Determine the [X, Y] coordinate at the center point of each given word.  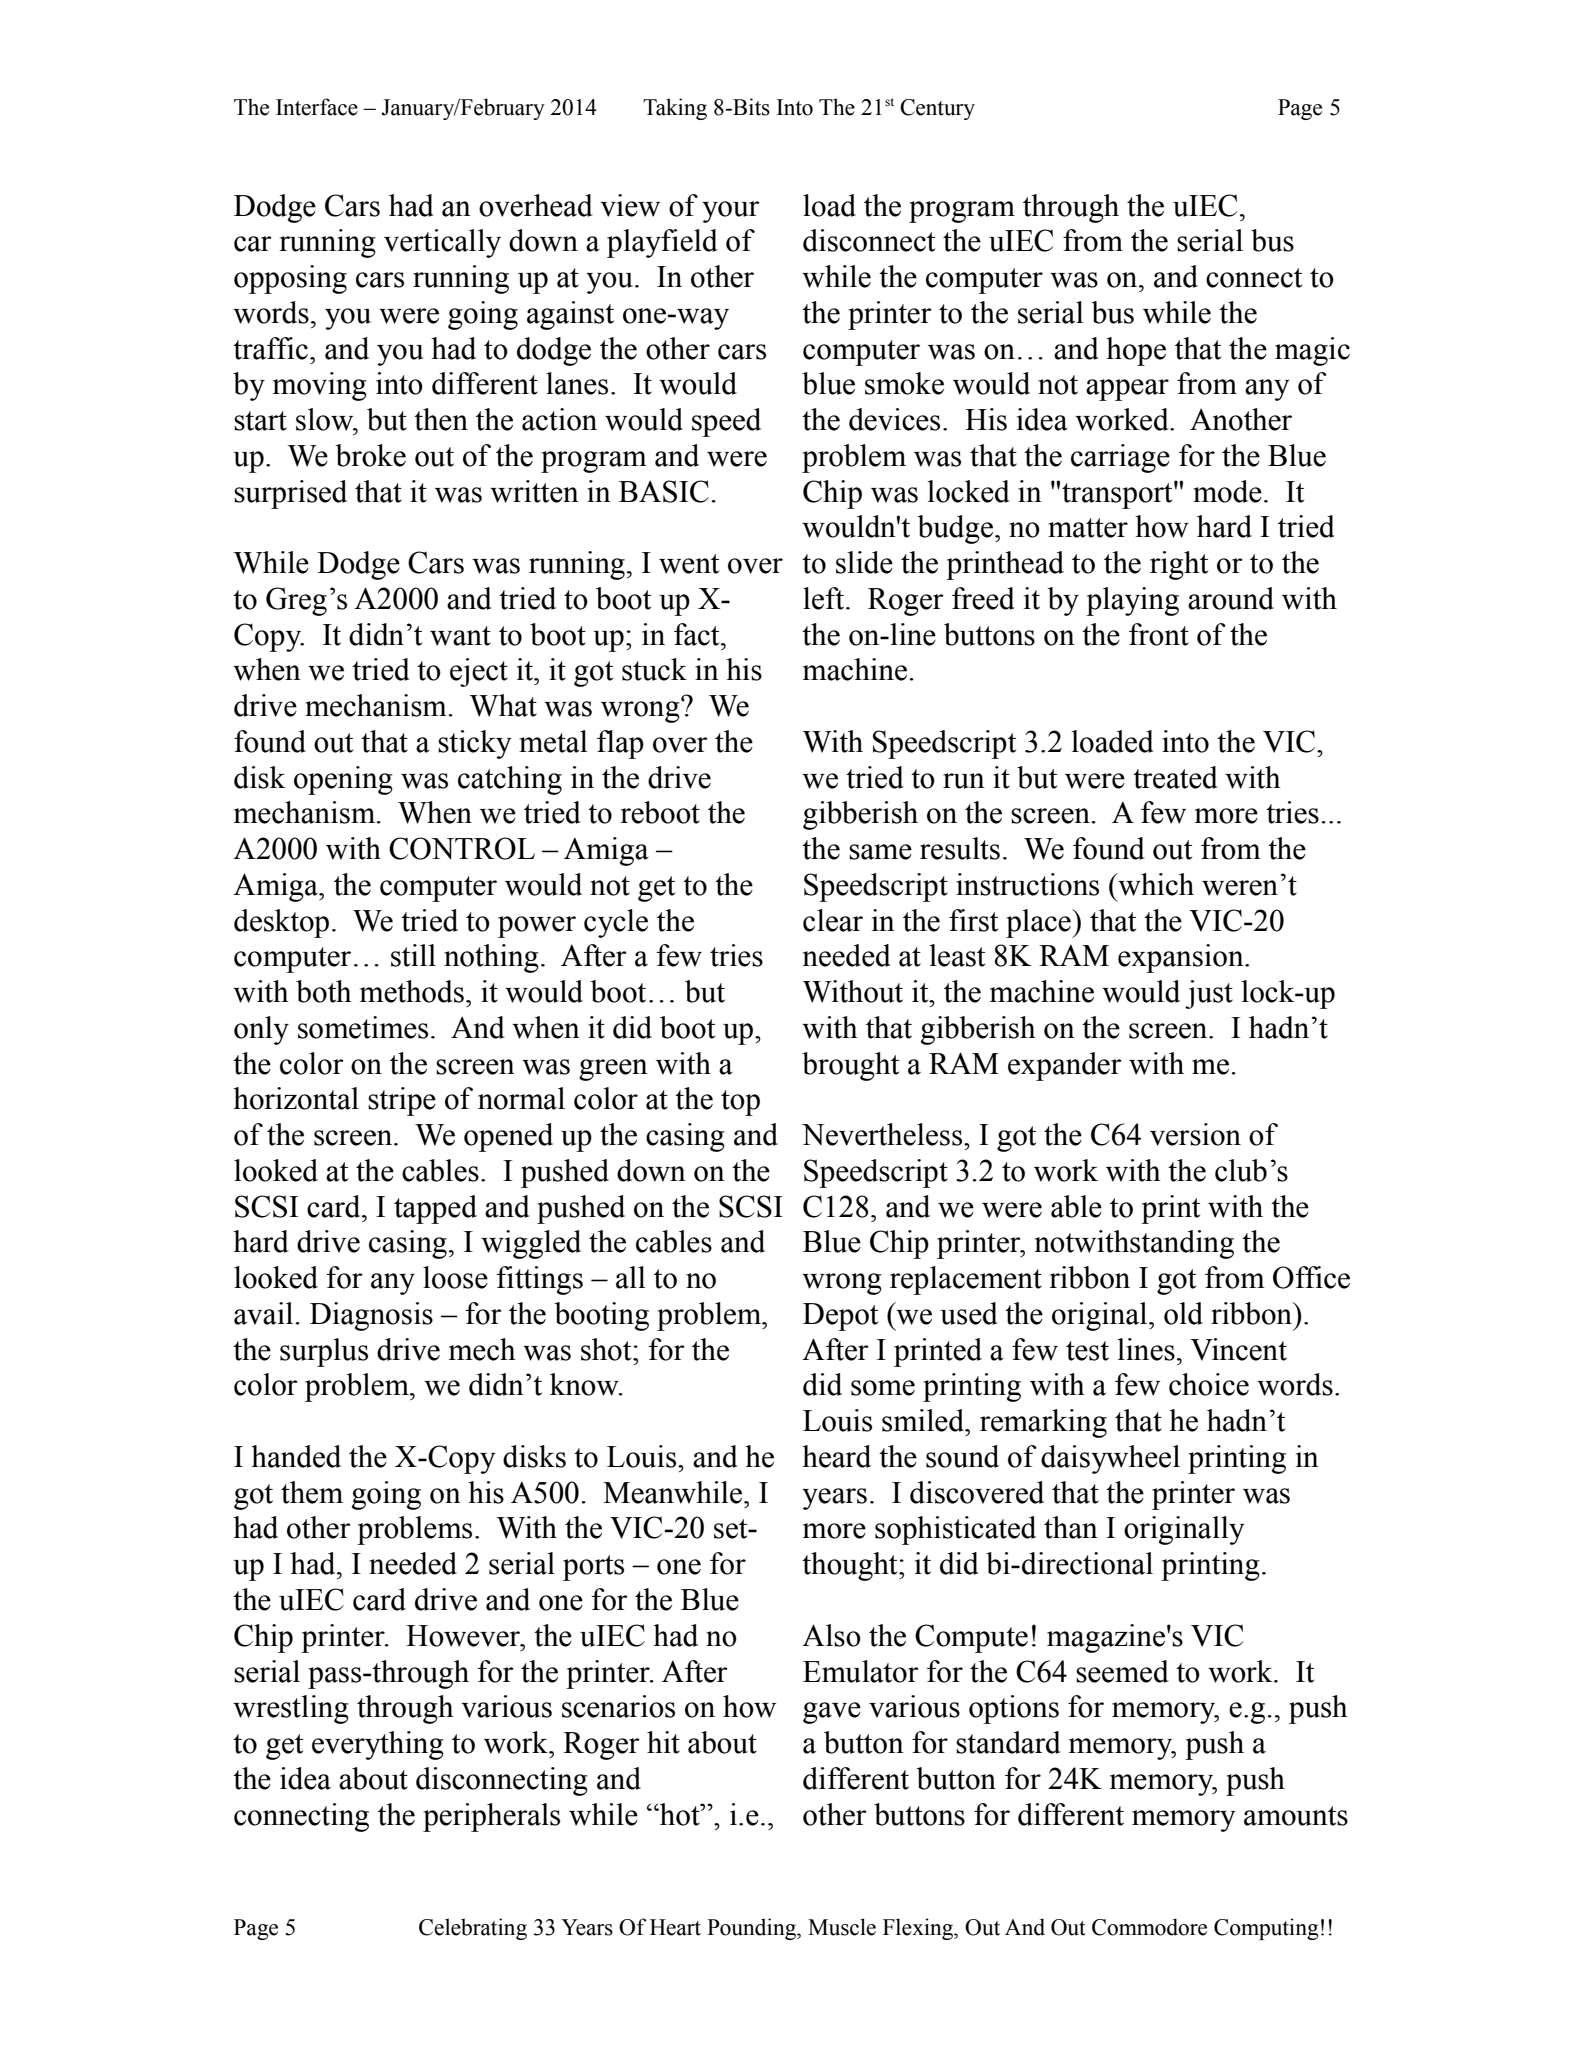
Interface [317, 107]
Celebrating [473, 1929]
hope [1136, 351]
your [731, 212]
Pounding [752, 1929]
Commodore [1149, 1927]
